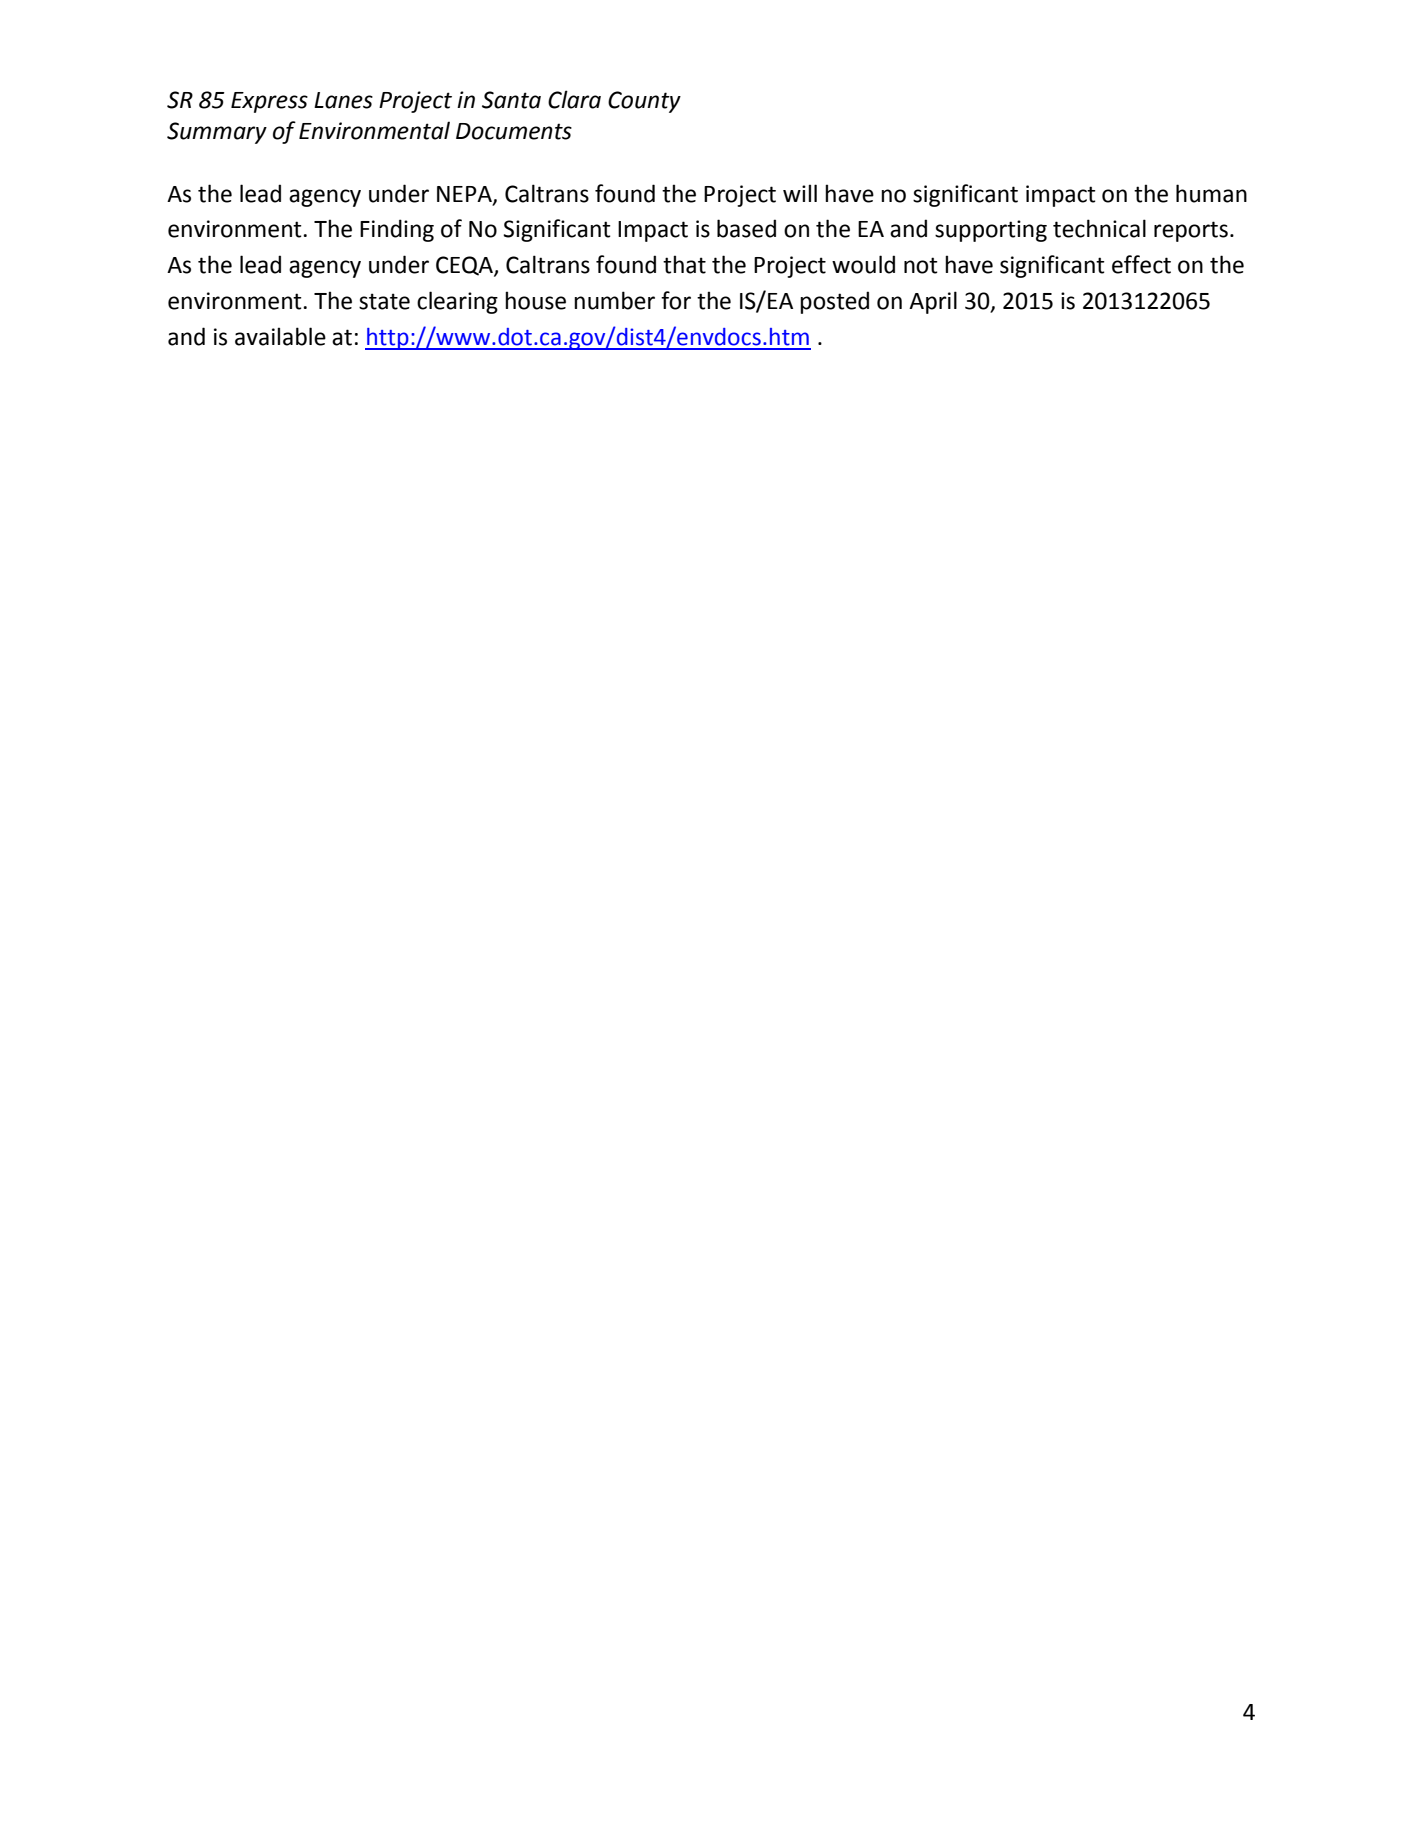  What do you see at coordinates (217, 133) in the screenshot?
I see `Summary` at bounding box center [217, 133].
